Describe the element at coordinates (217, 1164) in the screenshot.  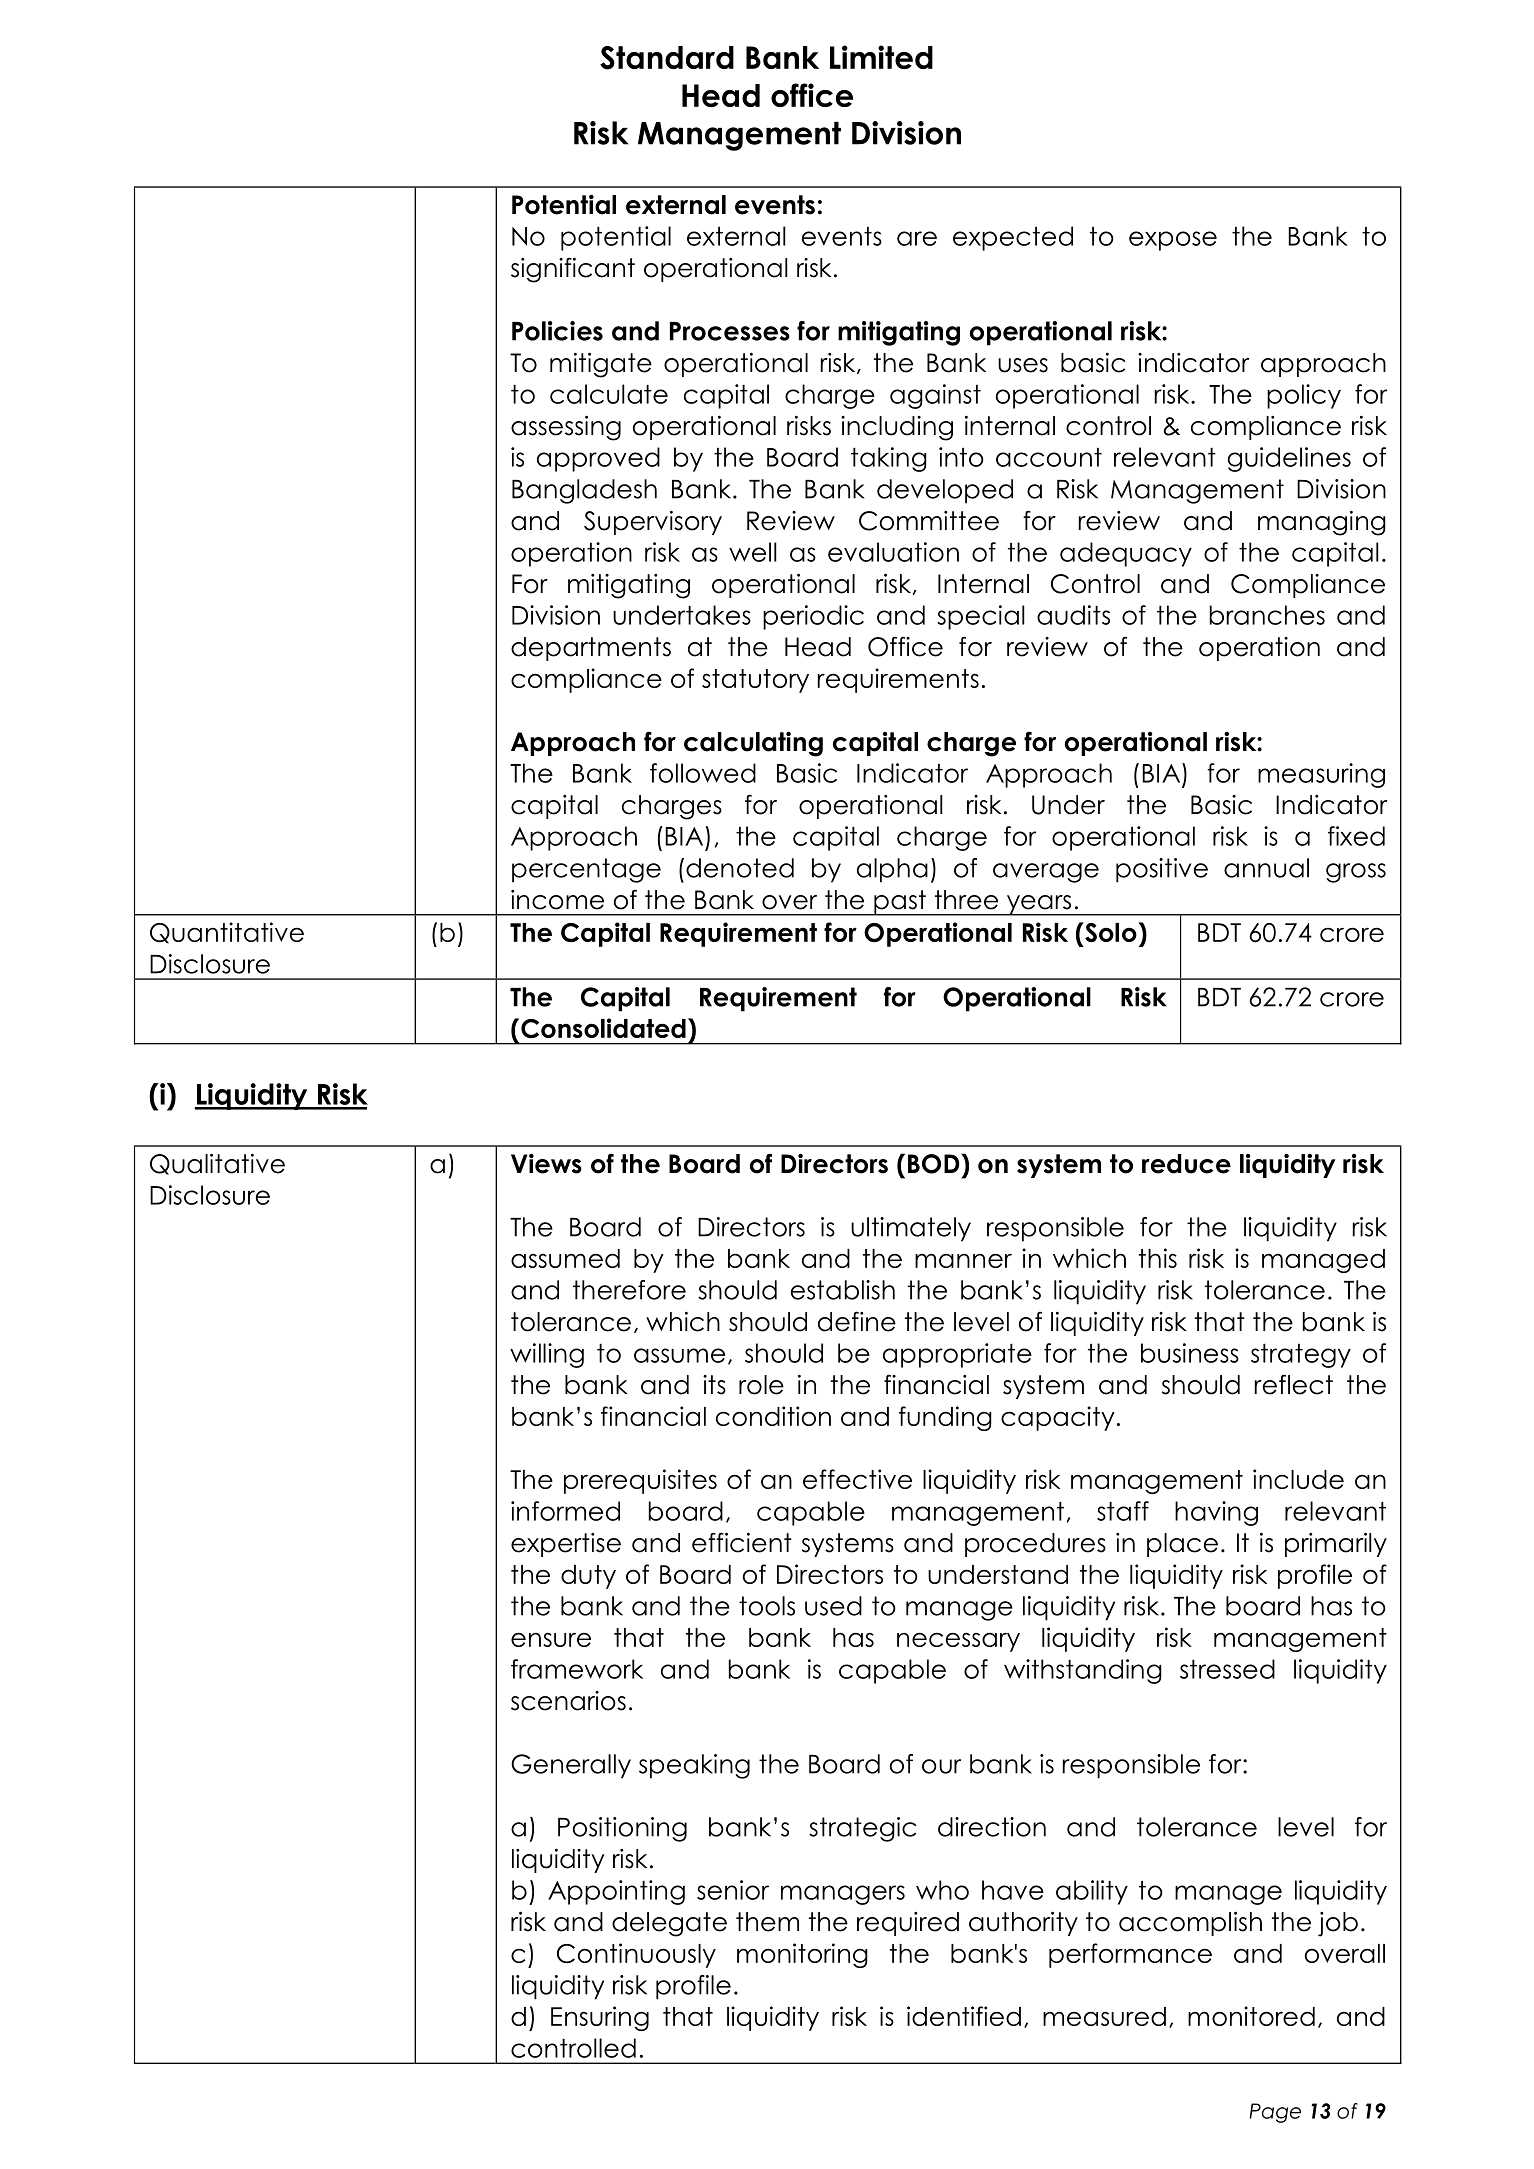
I see `Qualitative` at that location.
